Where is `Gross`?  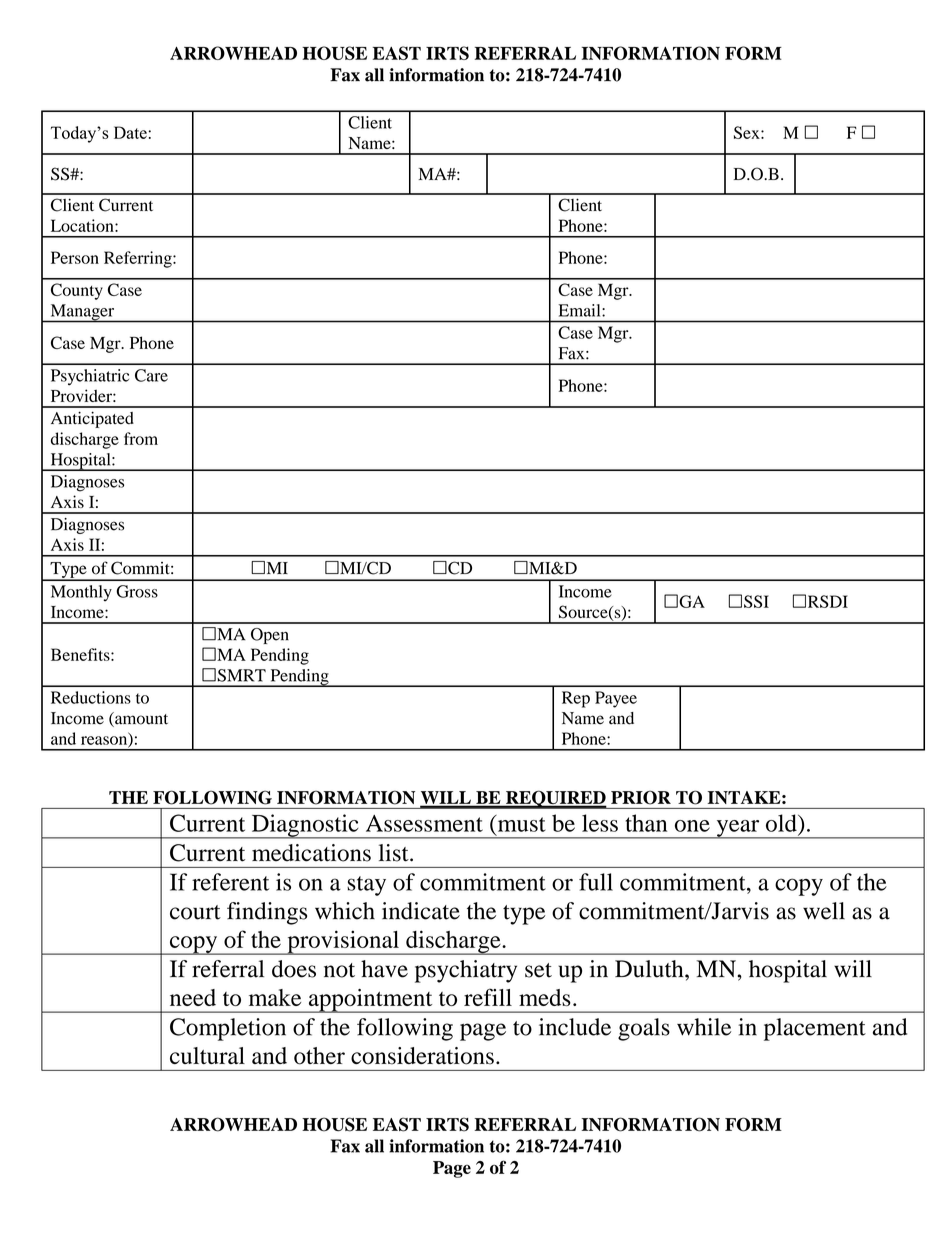 Gross is located at coordinates (137, 591).
